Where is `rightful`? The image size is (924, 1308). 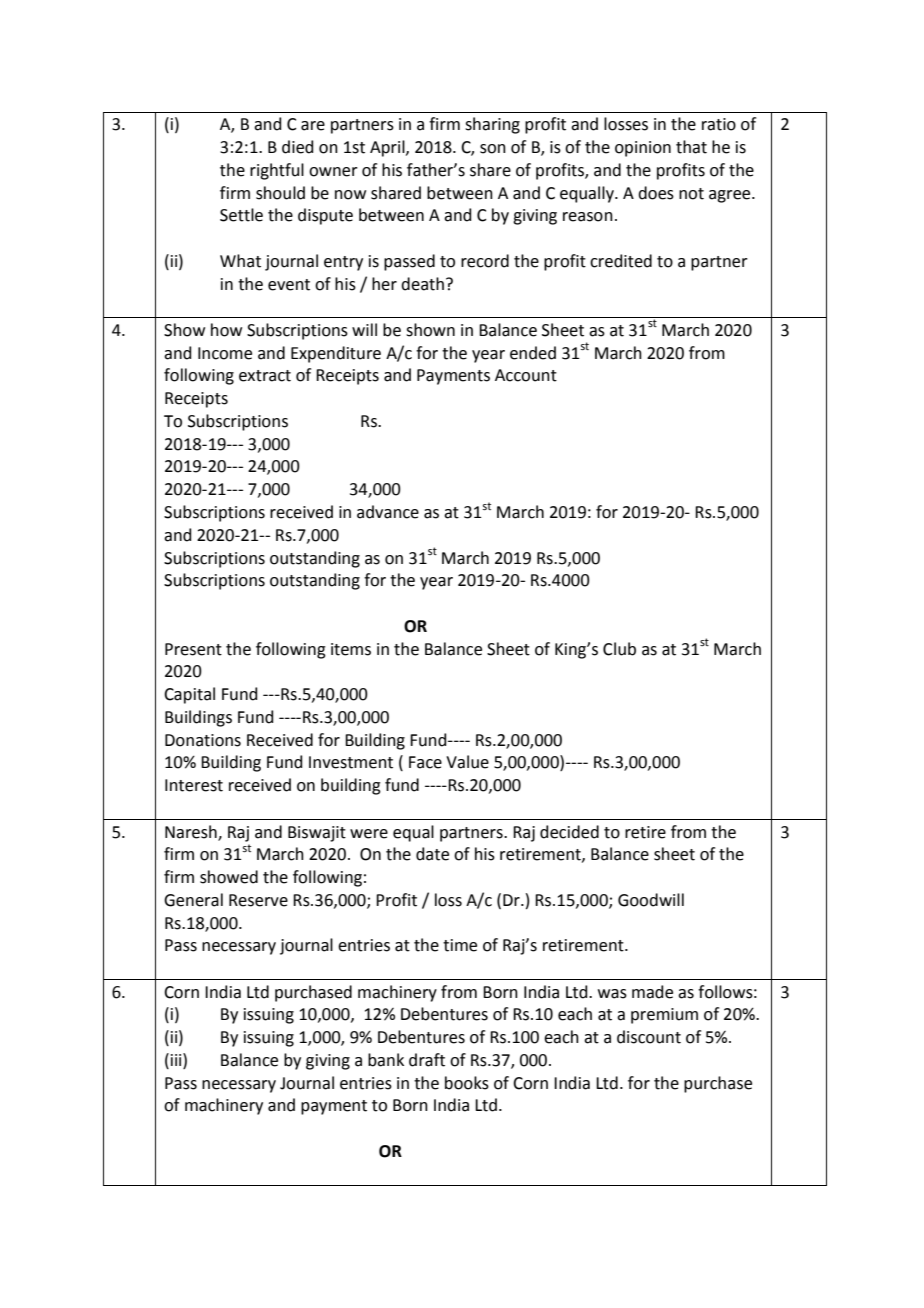
rightful is located at coordinates (277, 171).
